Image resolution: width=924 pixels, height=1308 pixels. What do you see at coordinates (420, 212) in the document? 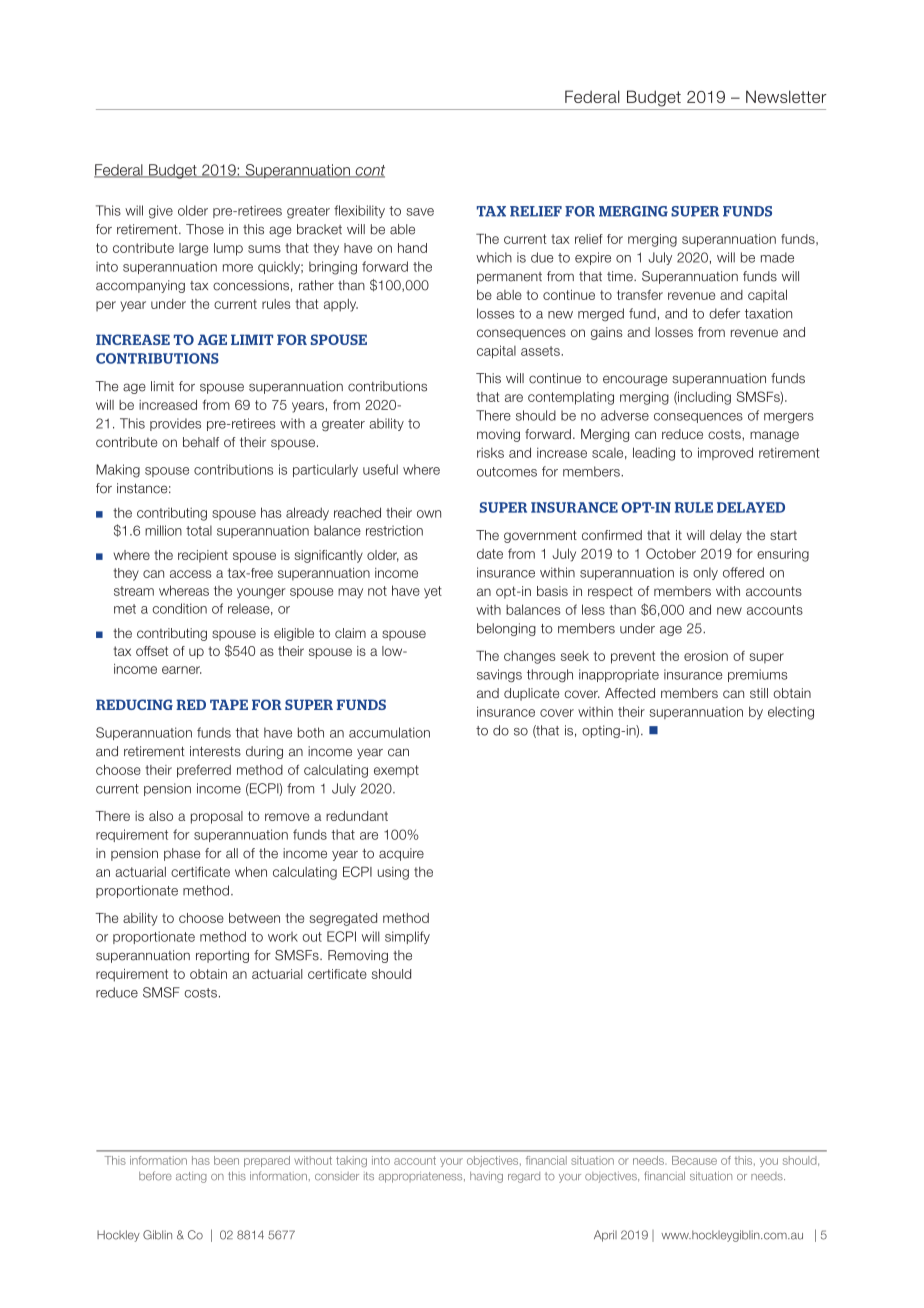
I see `save` at bounding box center [420, 212].
